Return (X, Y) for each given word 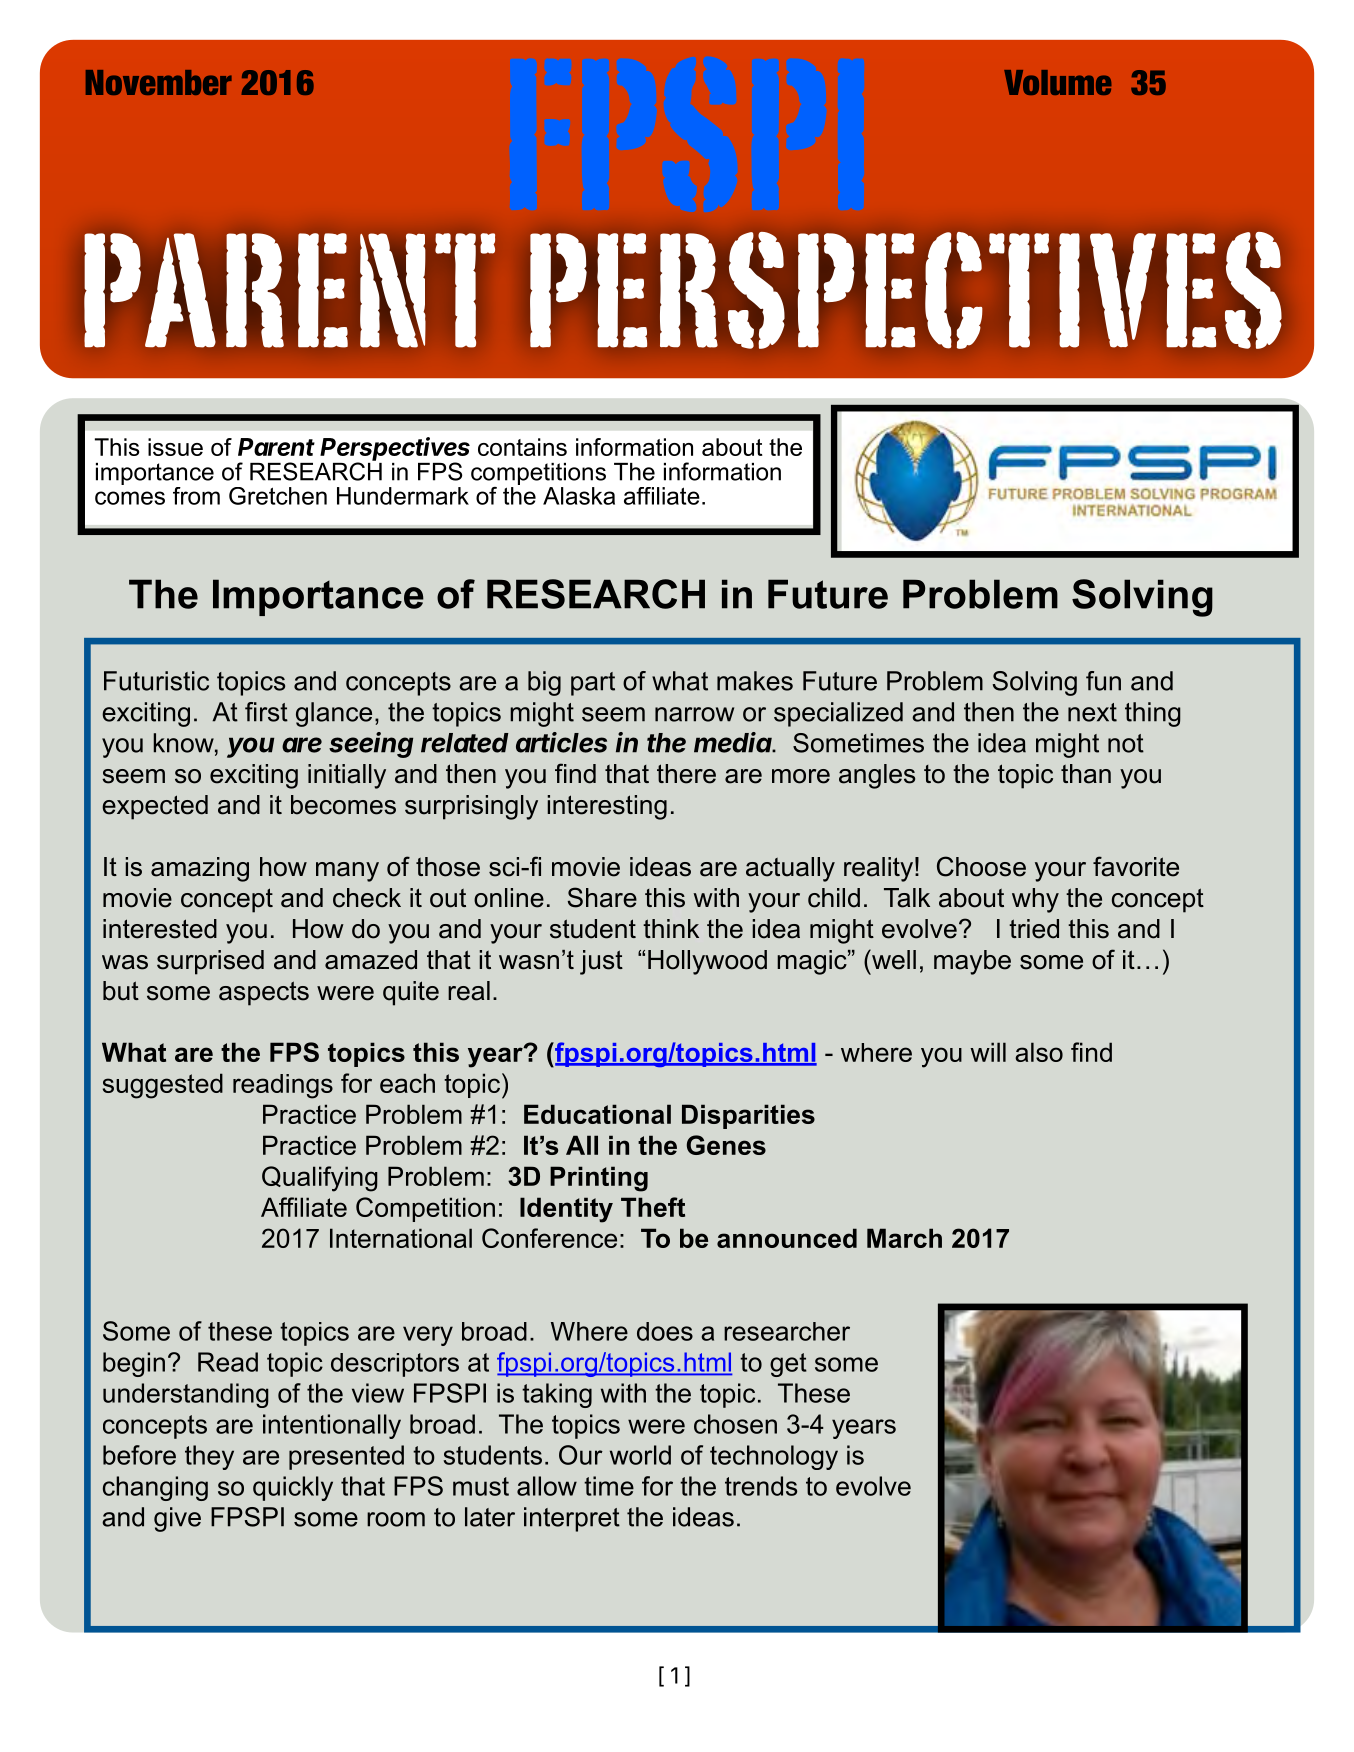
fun (1103, 681)
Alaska (579, 496)
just (601, 962)
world (640, 1455)
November (159, 82)
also (1039, 1052)
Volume (1058, 82)
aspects (264, 993)
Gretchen (278, 496)
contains (522, 447)
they (209, 1457)
